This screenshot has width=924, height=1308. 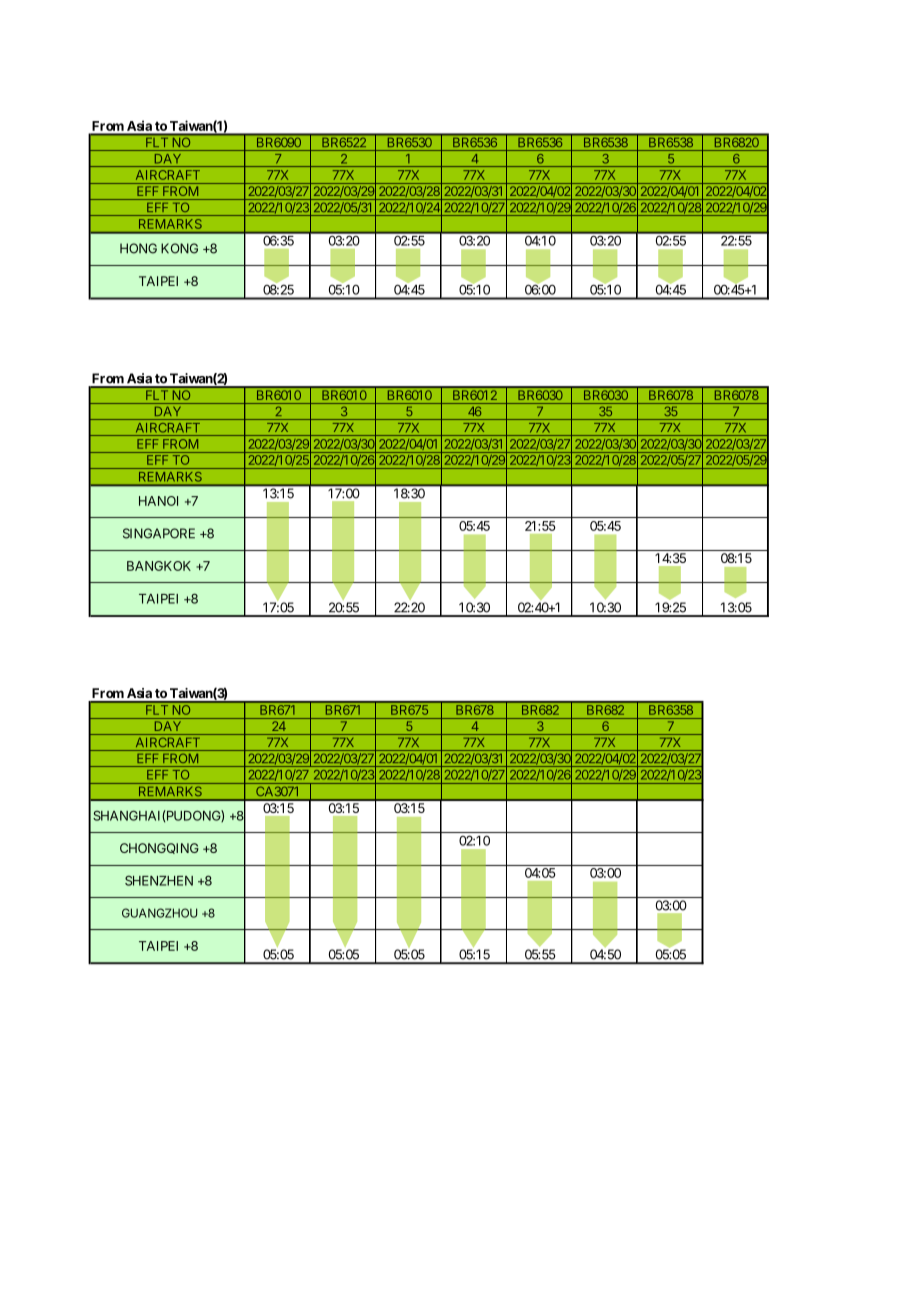 I want to click on SHENZHEN, so click(x=159, y=880).
